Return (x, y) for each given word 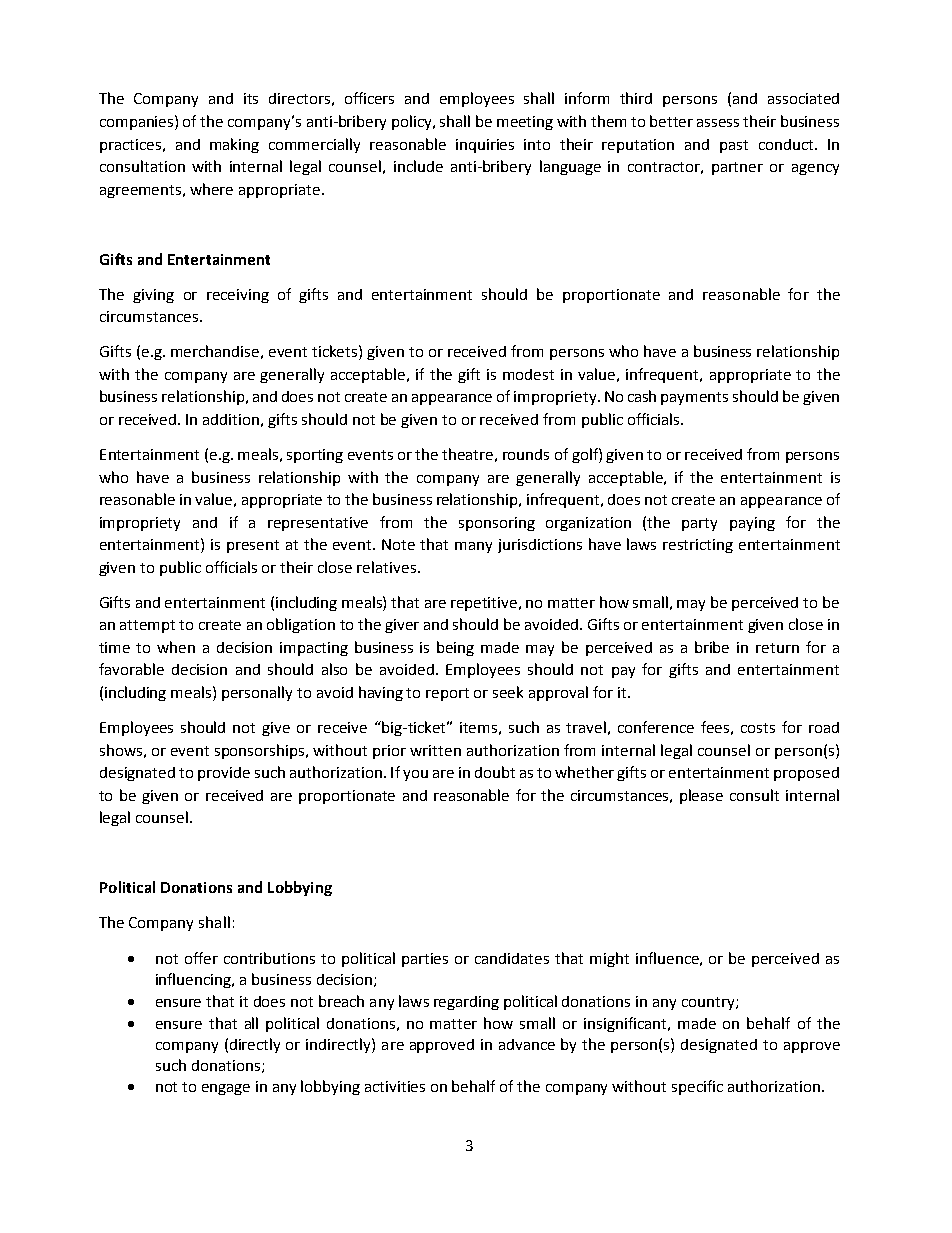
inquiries (485, 146)
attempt (147, 626)
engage (226, 1089)
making (234, 145)
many (473, 547)
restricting (698, 546)
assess (718, 123)
